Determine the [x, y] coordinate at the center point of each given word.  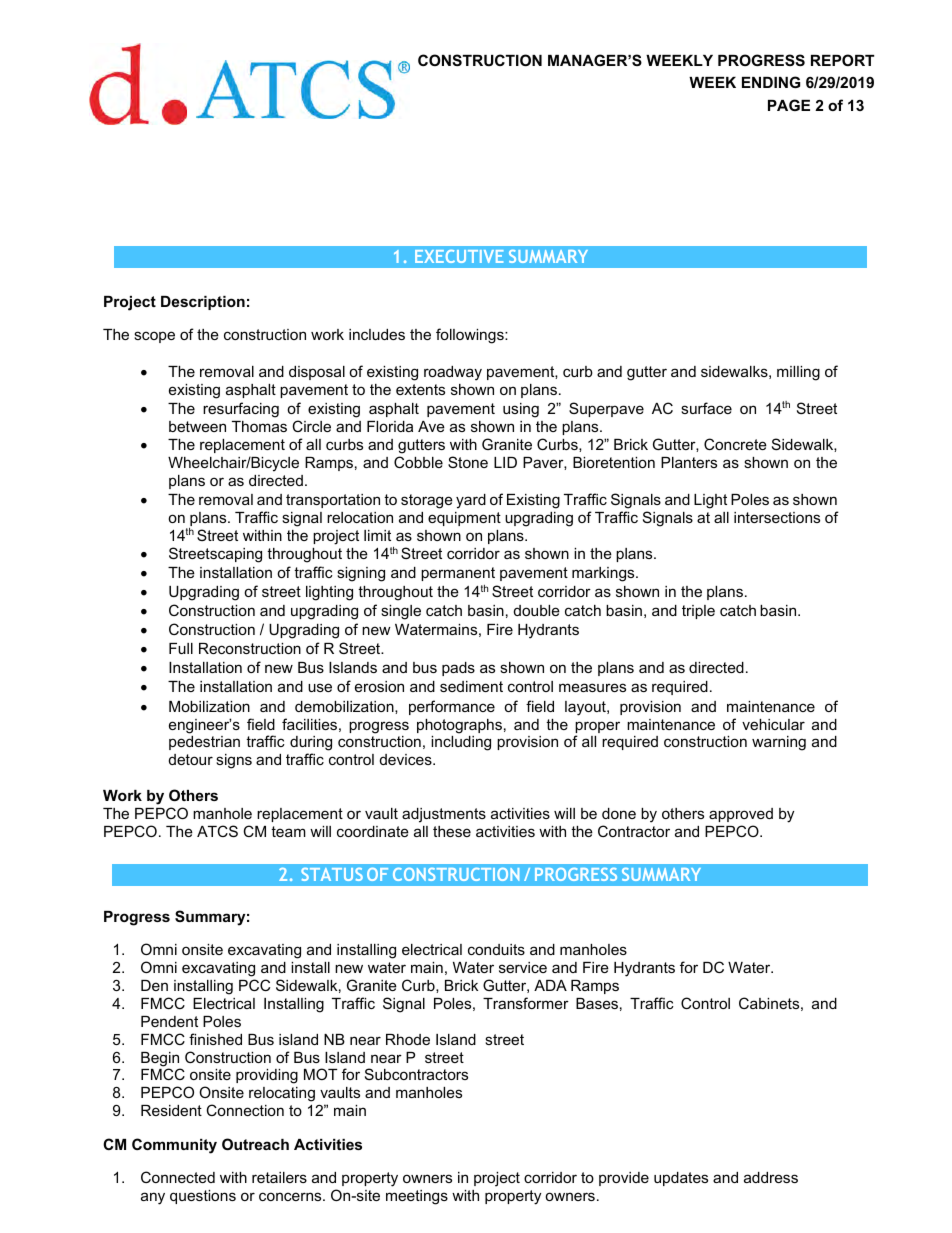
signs [234, 761]
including [461, 743]
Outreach [255, 1144]
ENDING [771, 82]
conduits [496, 949]
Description [203, 303]
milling [798, 373]
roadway [453, 373]
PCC [254, 985]
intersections [777, 517]
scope [154, 337]
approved [741, 815]
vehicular [773, 724]
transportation [333, 501]
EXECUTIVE [459, 256]
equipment [464, 519]
